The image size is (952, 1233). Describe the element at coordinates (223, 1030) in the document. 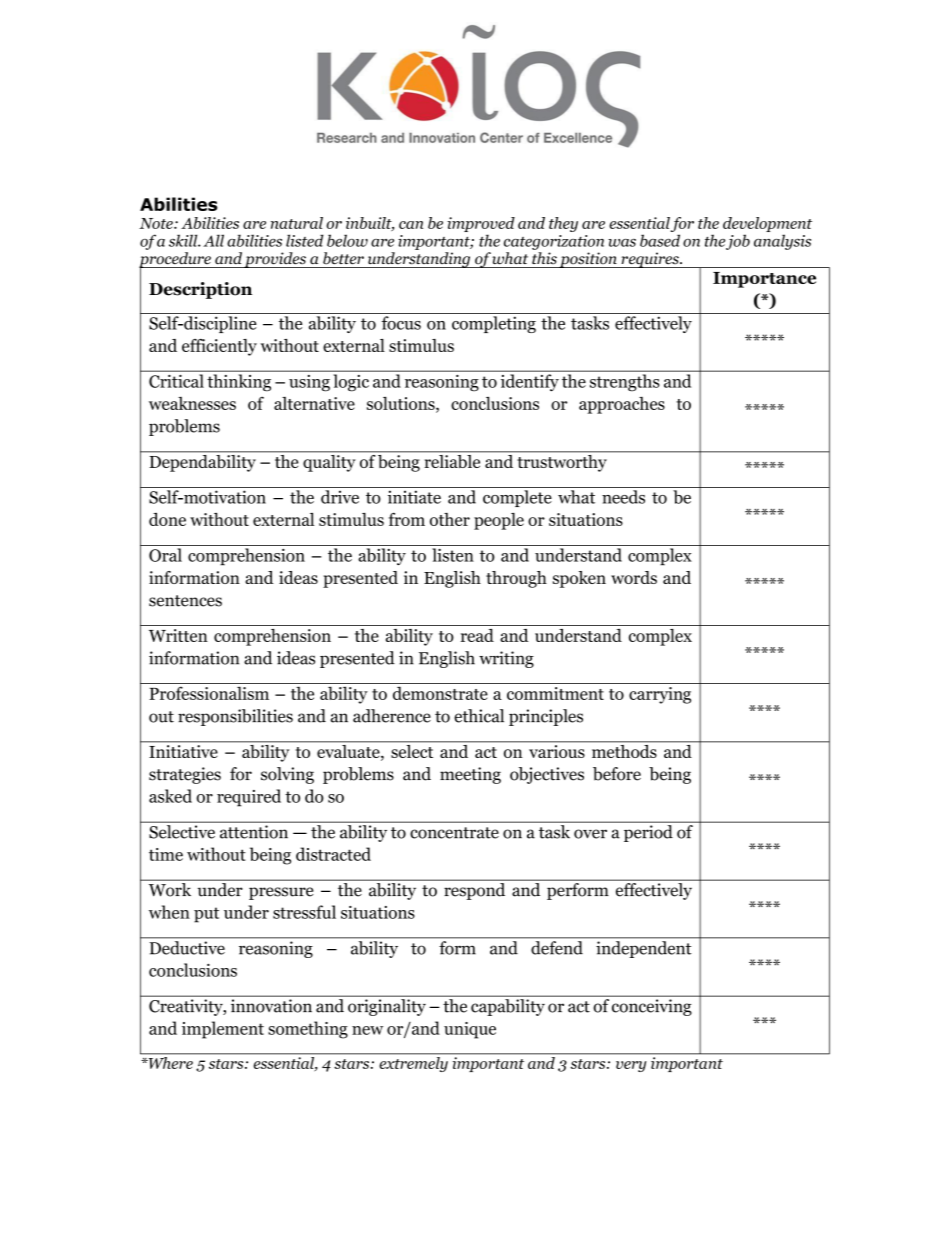

I see `implement` at that location.
